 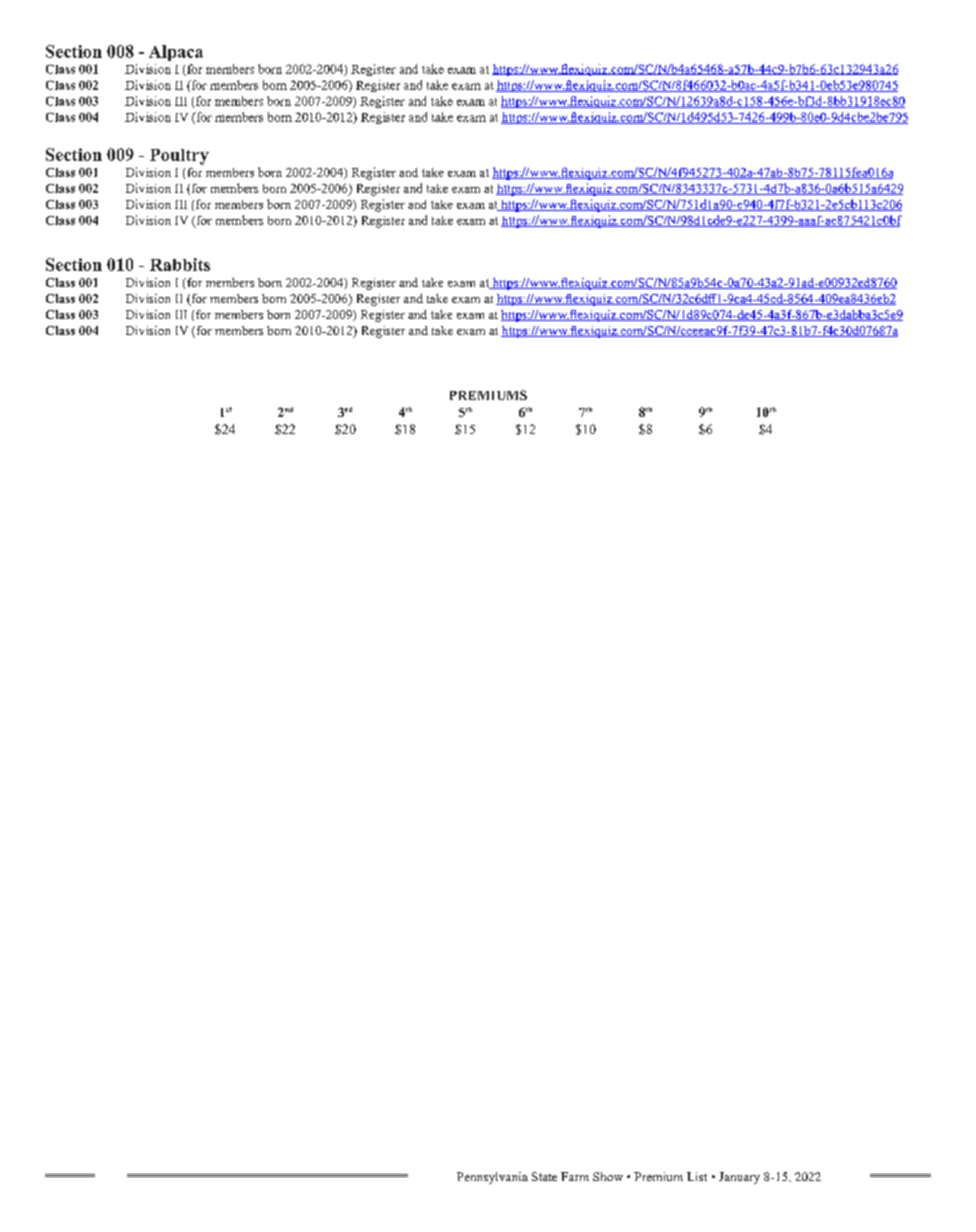 I want to click on Show, so click(x=608, y=1176).
